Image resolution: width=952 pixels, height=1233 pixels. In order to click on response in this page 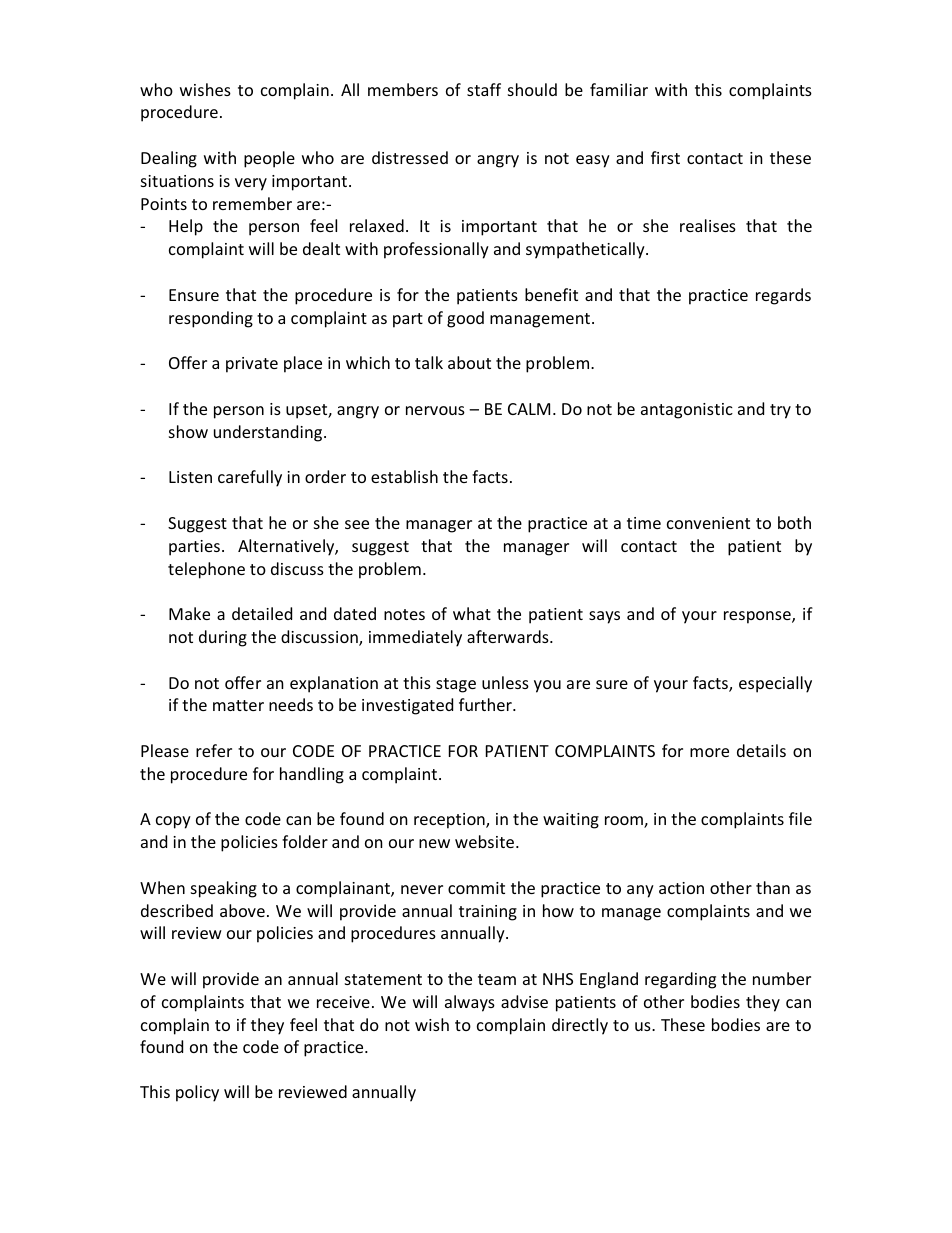, I will do `click(758, 617)`.
